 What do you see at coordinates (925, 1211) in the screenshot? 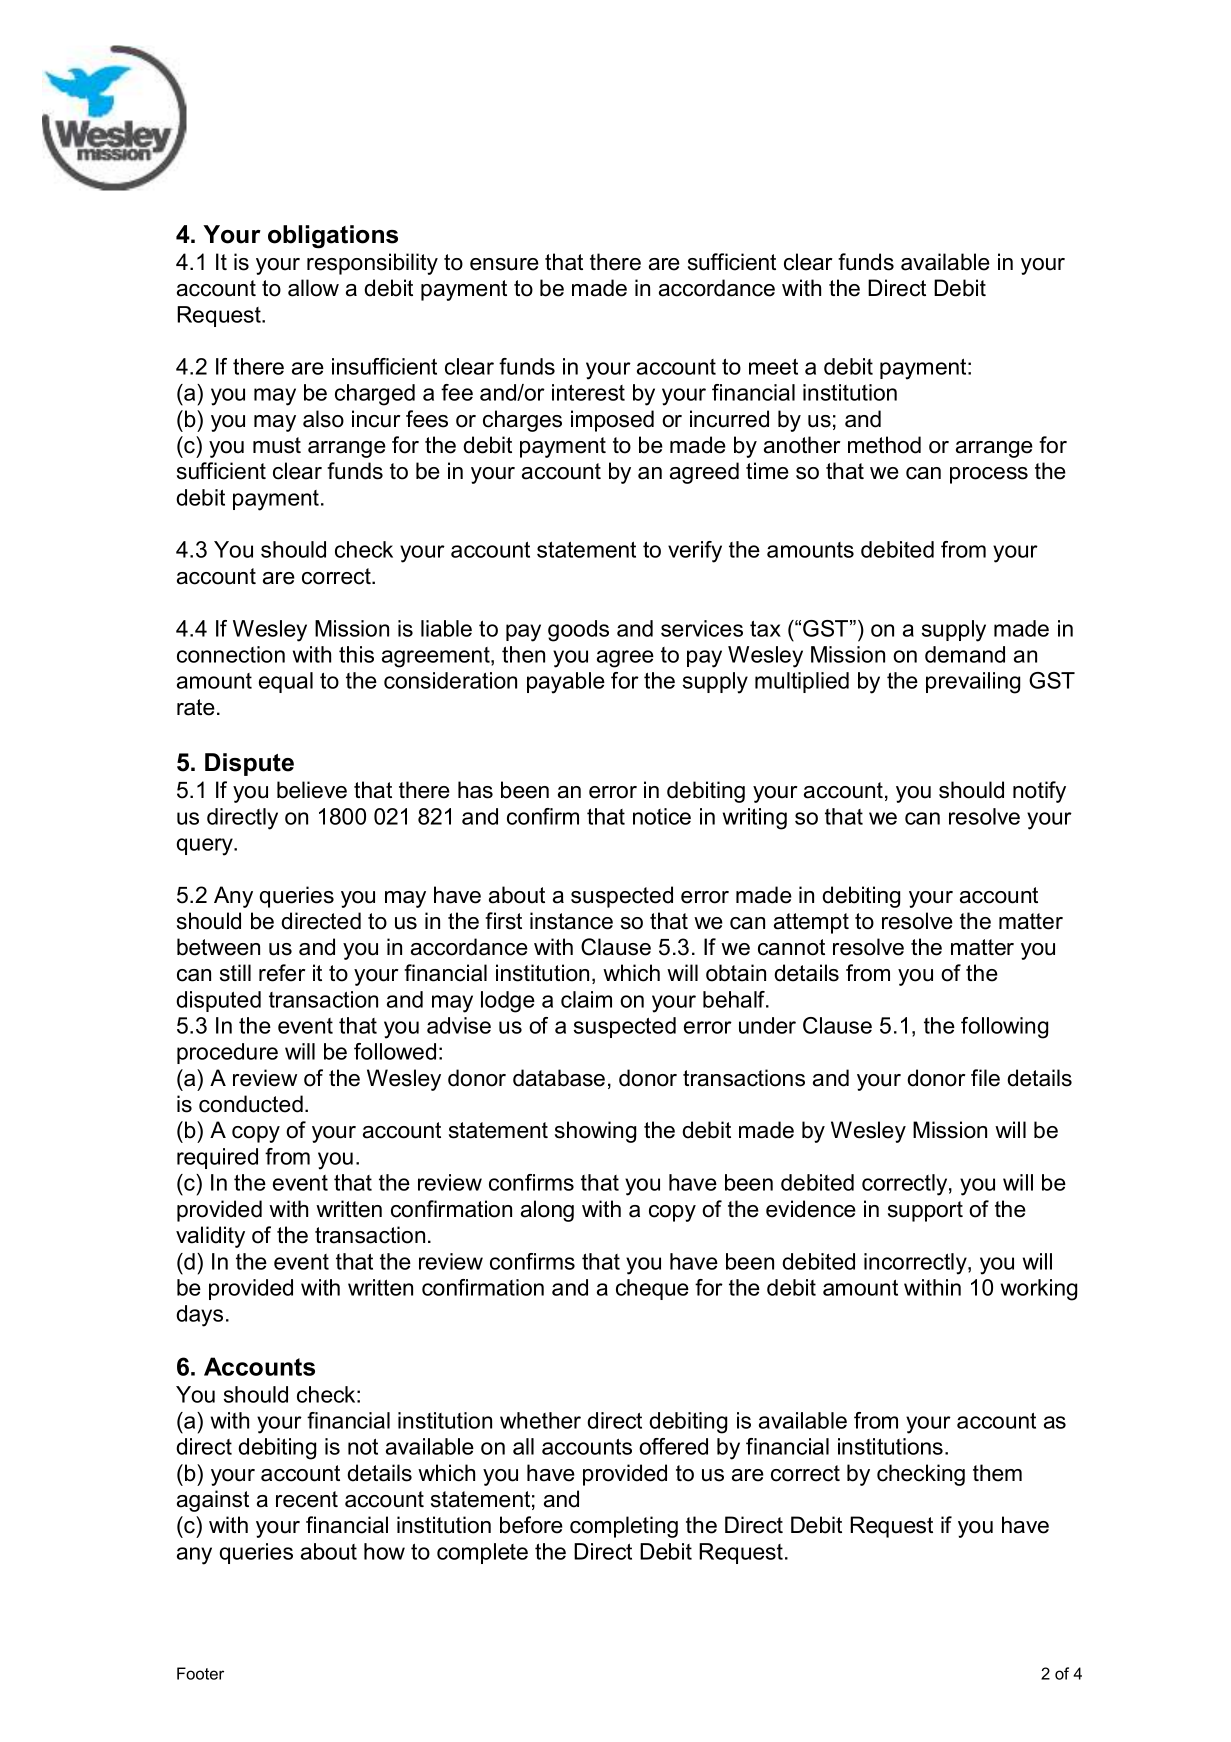
I see `support` at bounding box center [925, 1211].
